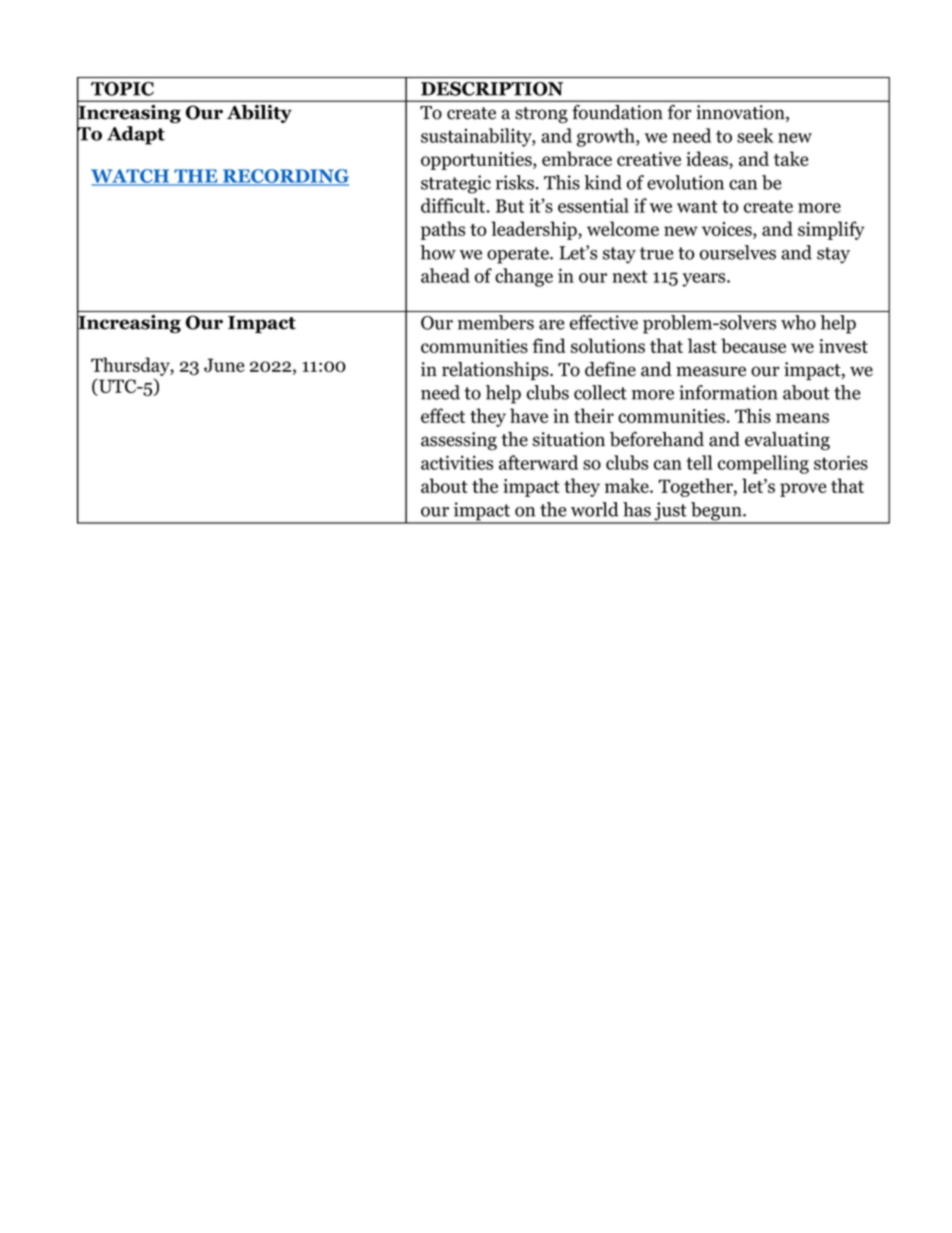 The width and height of the image is (952, 1233). Describe the element at coordinates (122, 89) in the image. I see `TOPIC` at that location.
